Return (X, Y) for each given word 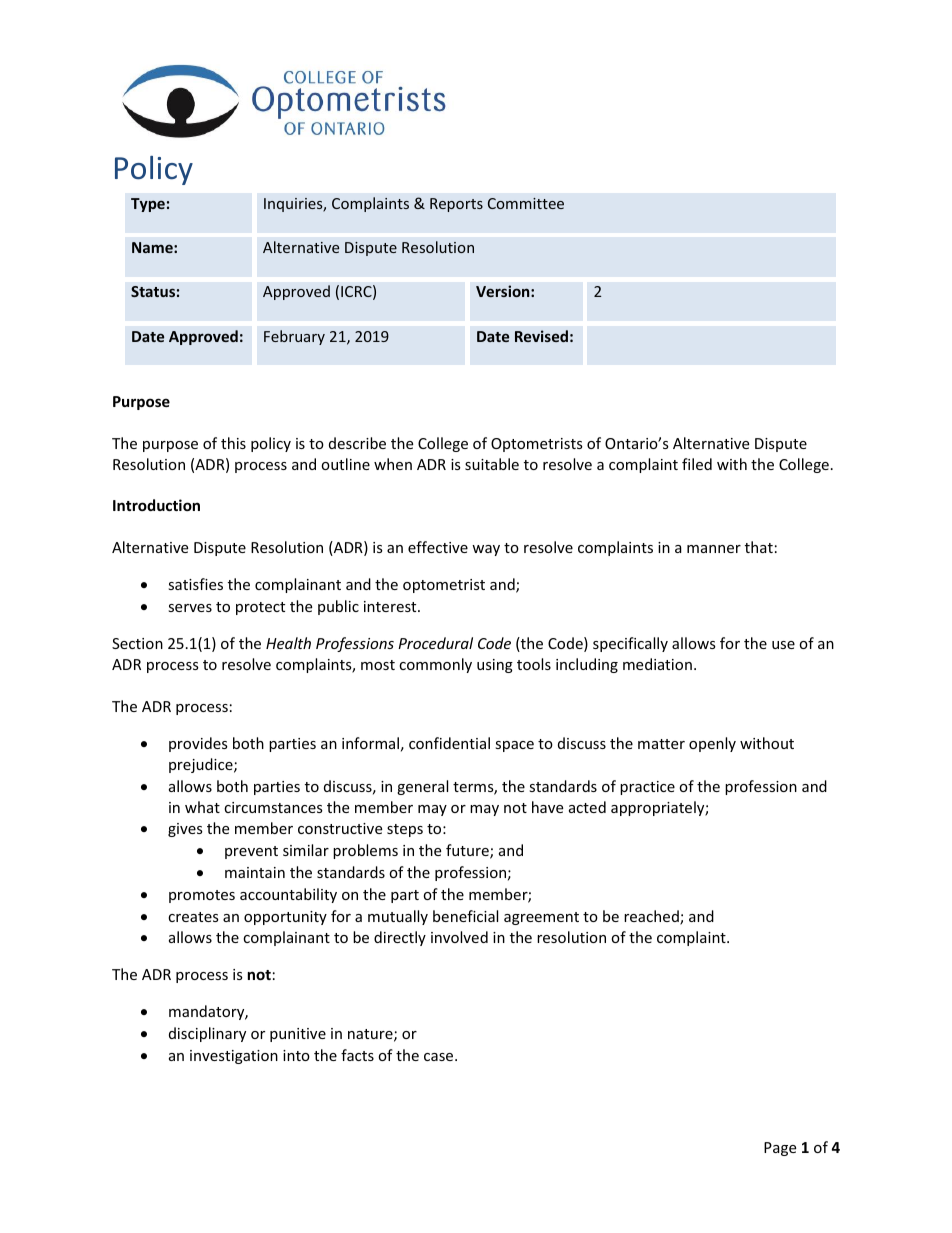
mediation (657, 664)
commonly (435, 665)
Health (288, 643)
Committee (526, 203)
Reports (456, 205)
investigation (234, 1057)
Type (148, 205)
